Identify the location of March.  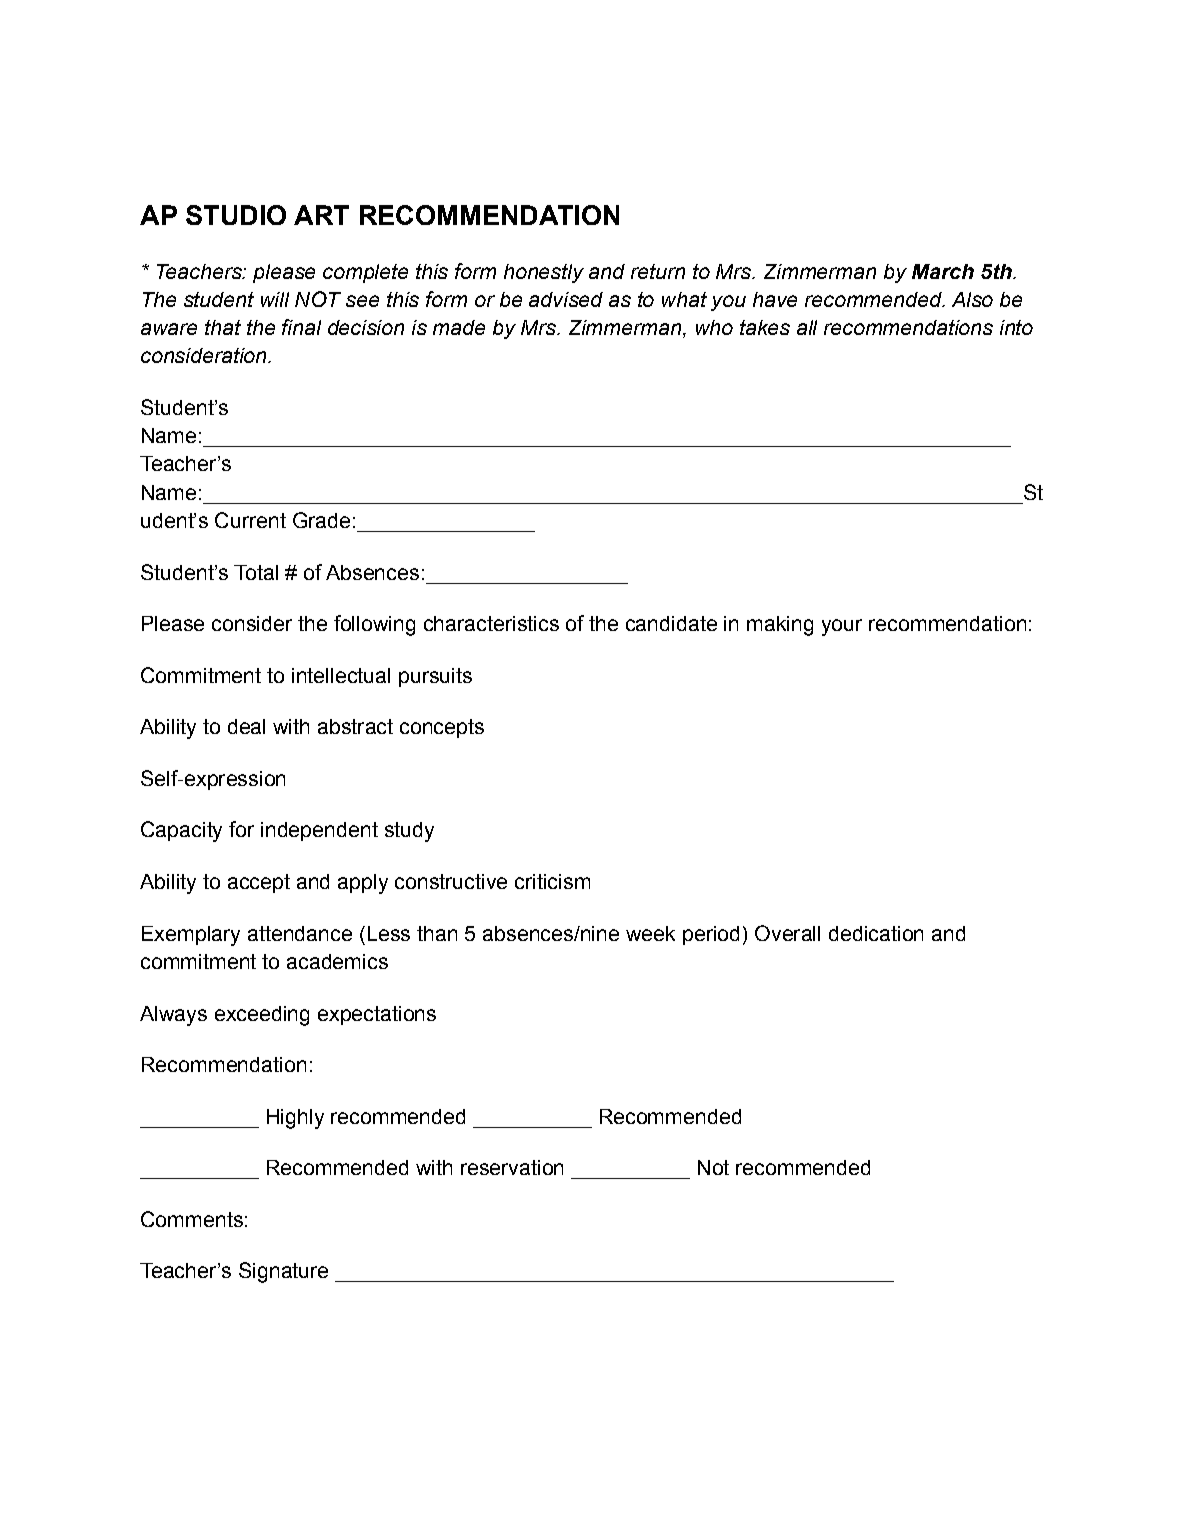
(943, 271).
